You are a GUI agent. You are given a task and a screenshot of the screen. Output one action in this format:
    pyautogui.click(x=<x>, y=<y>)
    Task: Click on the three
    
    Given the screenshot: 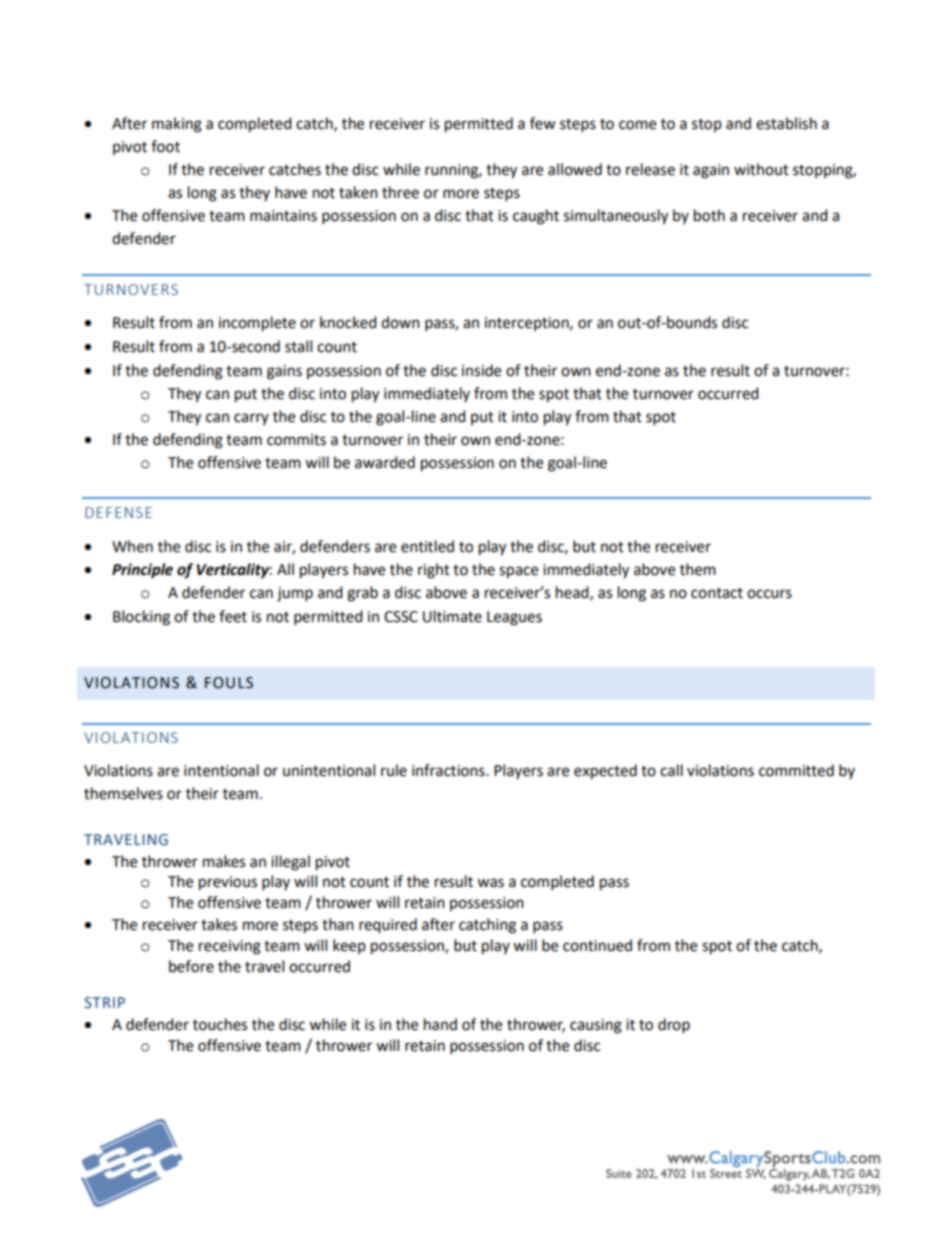 What is the action you would take?
    pyautogui.click(x=400, y=192)
